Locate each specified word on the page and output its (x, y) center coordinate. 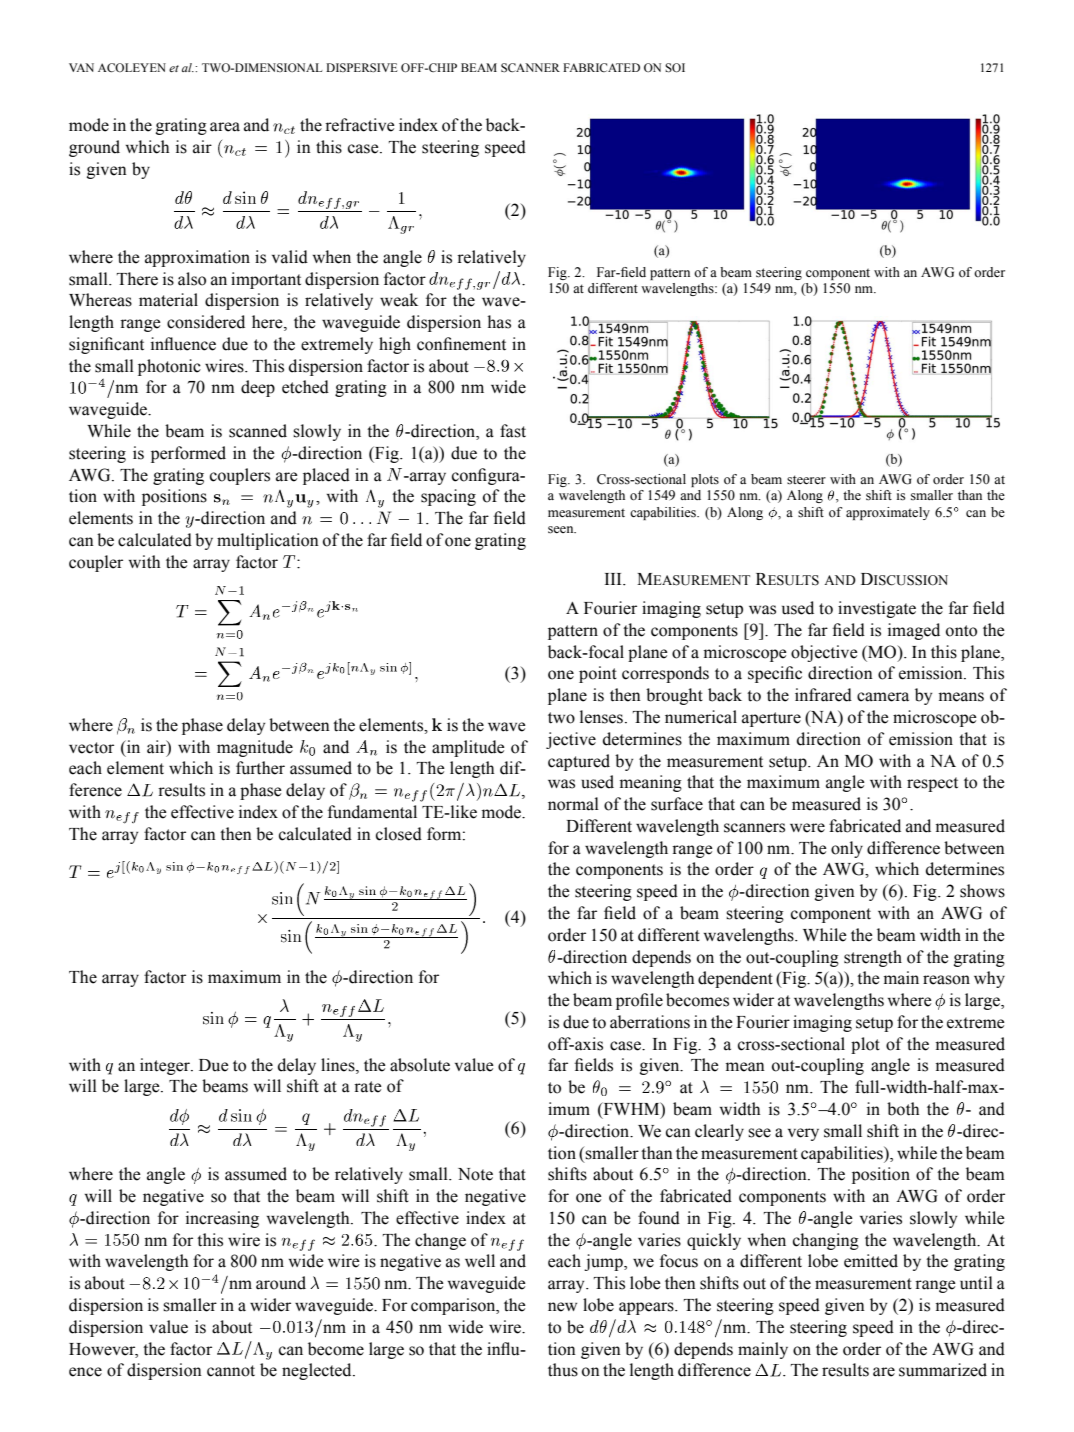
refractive (360, 125)
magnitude (255, 748)
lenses (601, 717)
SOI (675, 68)
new (562, 1307)
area (225, 127)
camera (883, 697)
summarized (943, 1370)
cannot (231, 1371)
